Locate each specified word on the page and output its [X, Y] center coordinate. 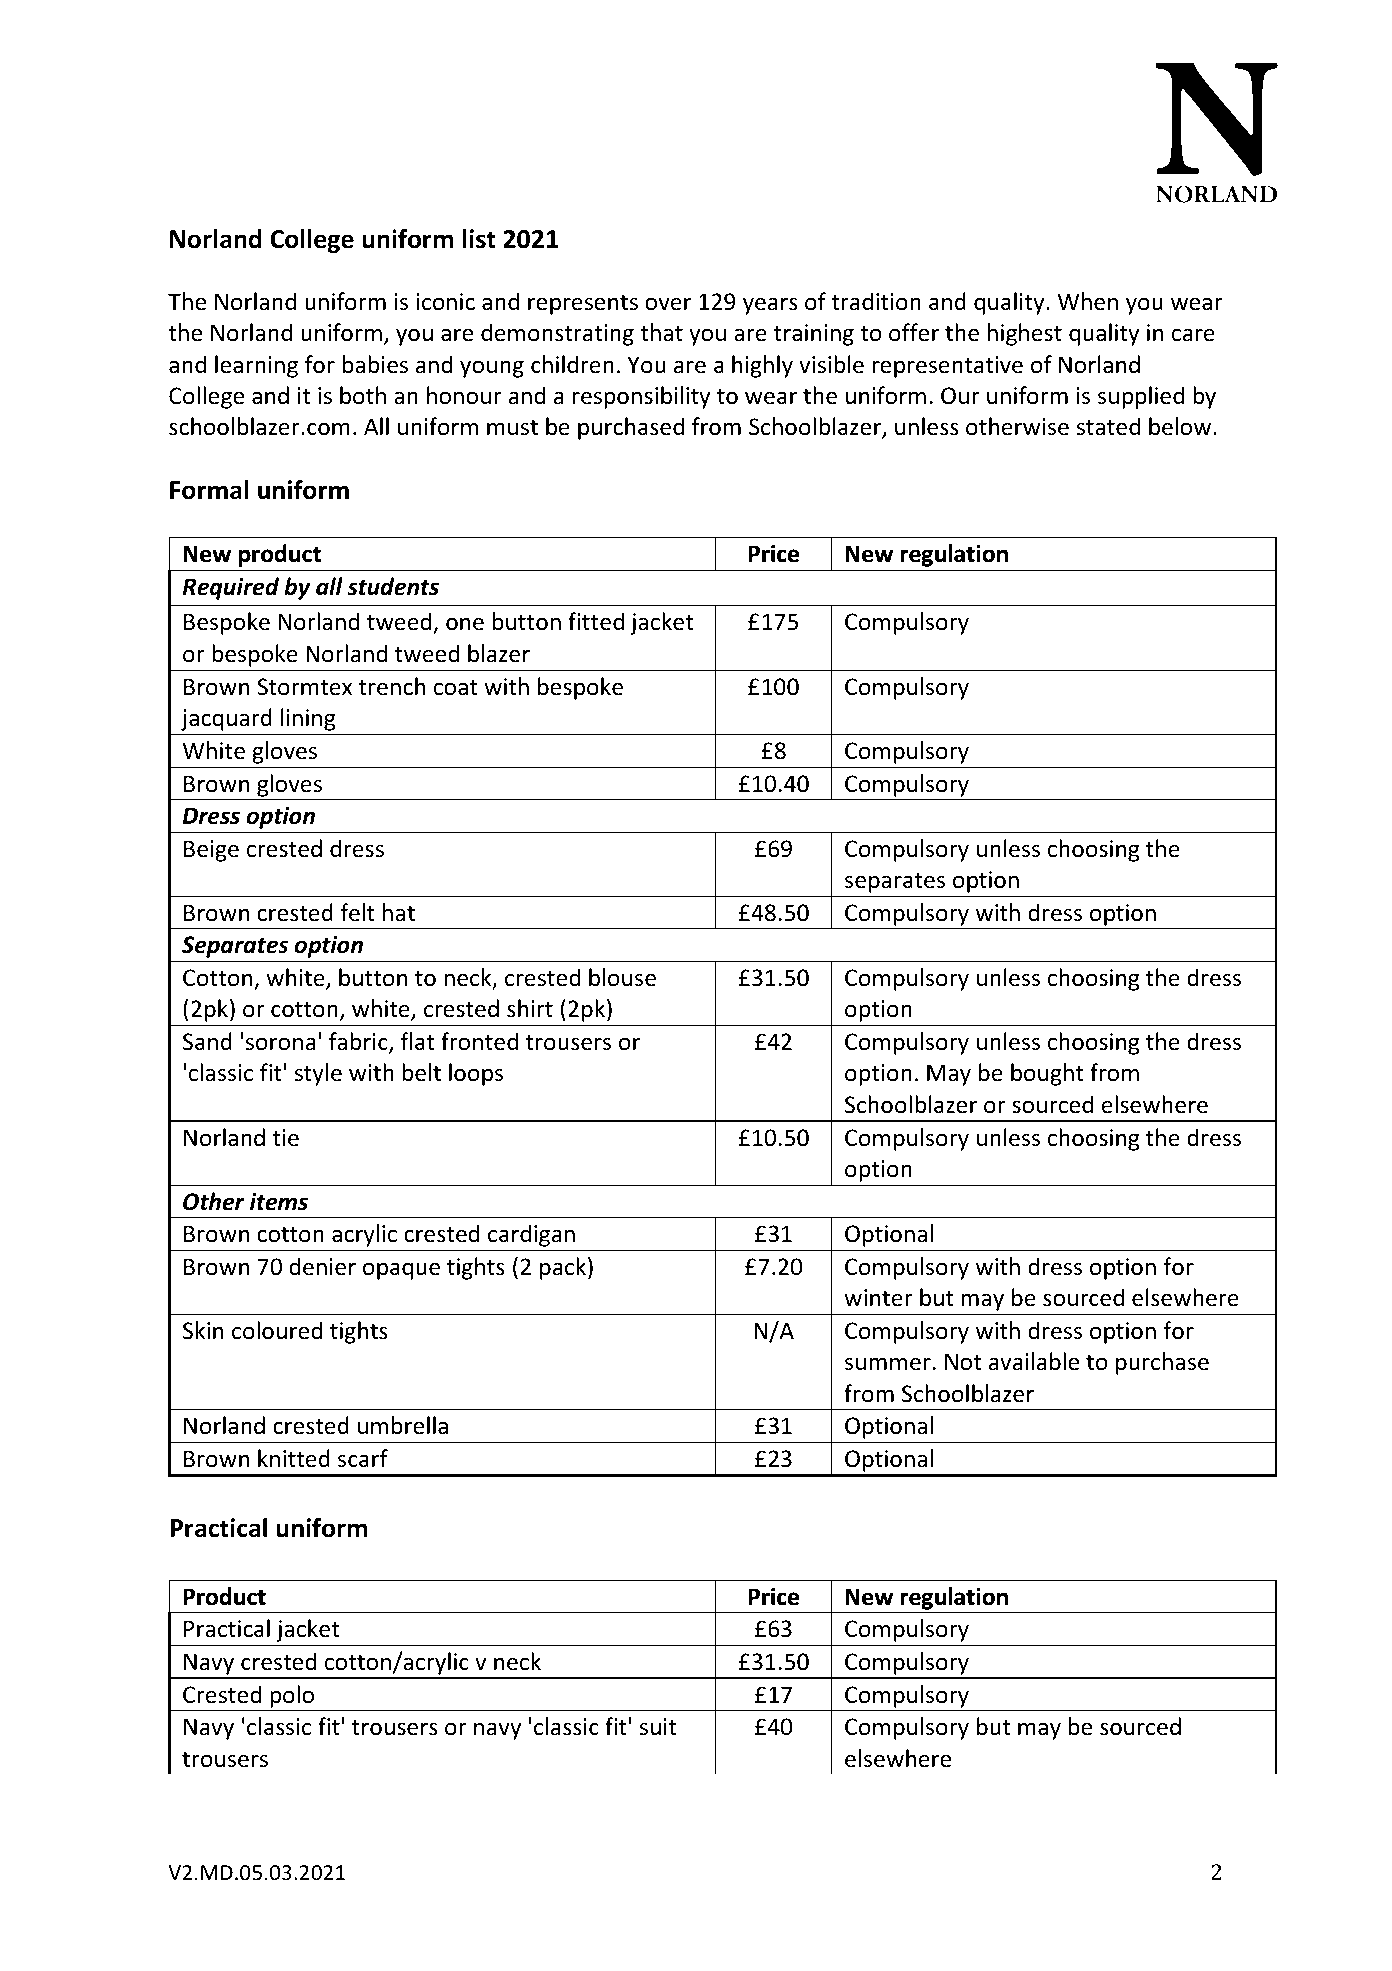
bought [1047, 1074]
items [279, 1202]
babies [375, 364]
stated [1108, 426]
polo [292, 1696]
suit [657, 1727]
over [668, 304]
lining [308, 719]
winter [878, 1298]
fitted [596, 621]
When [1088, 301]
